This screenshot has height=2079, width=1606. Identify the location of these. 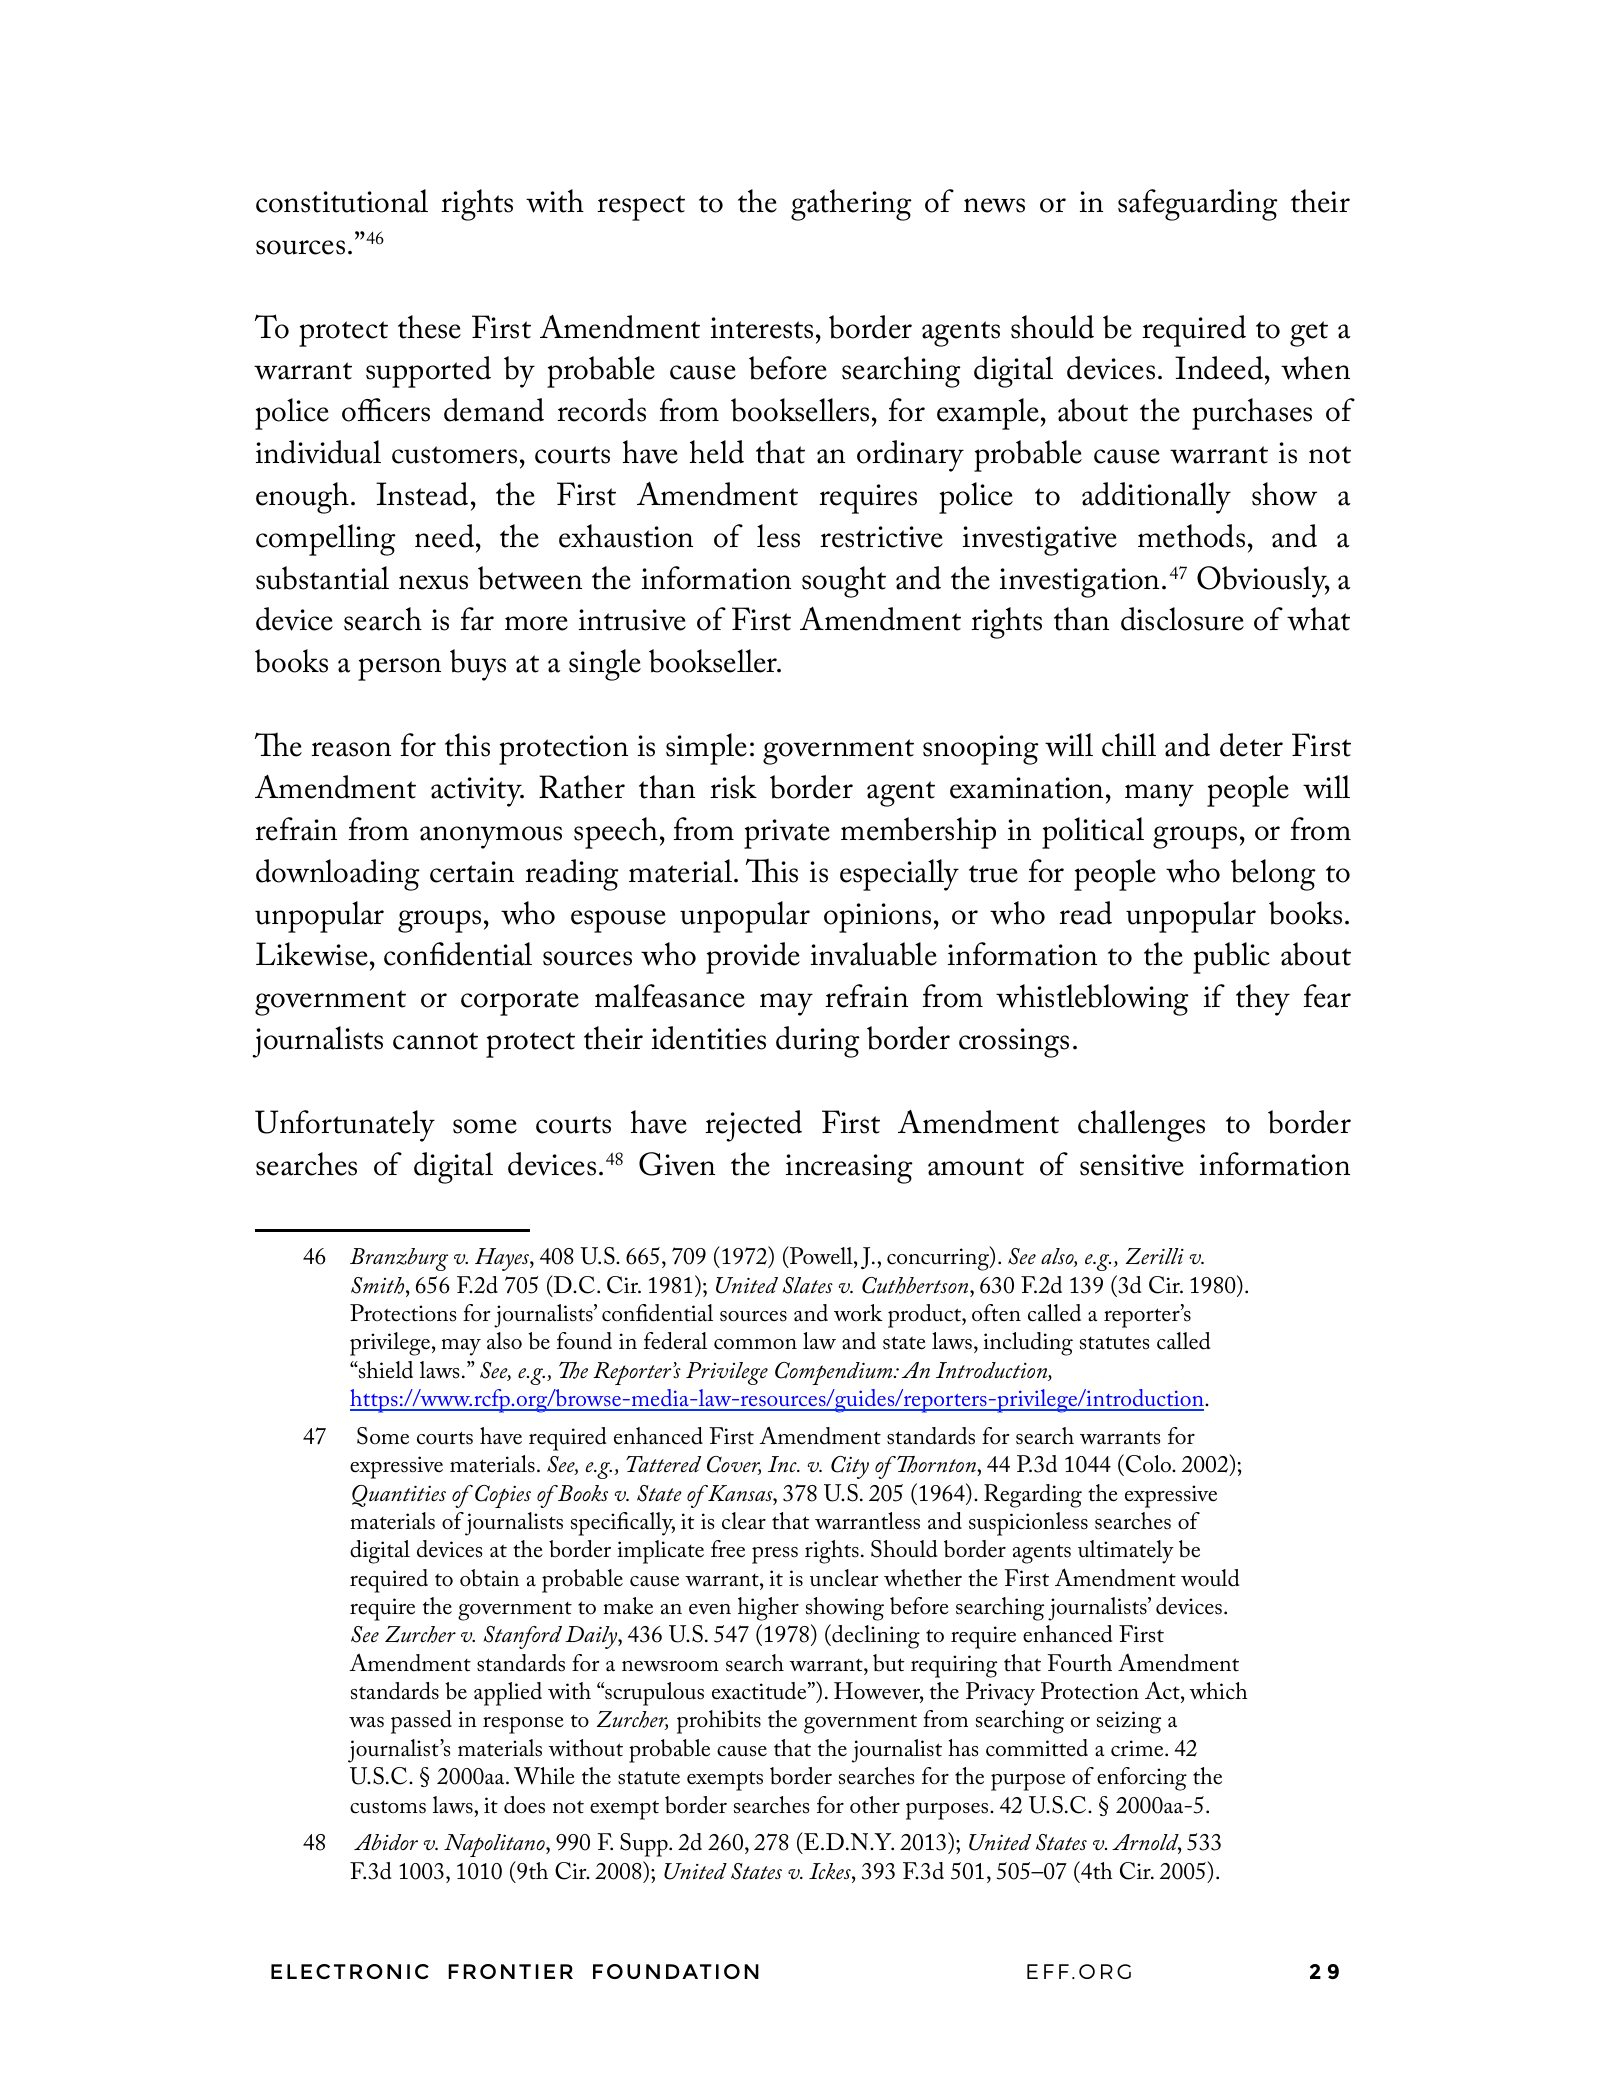
(429, 327).
